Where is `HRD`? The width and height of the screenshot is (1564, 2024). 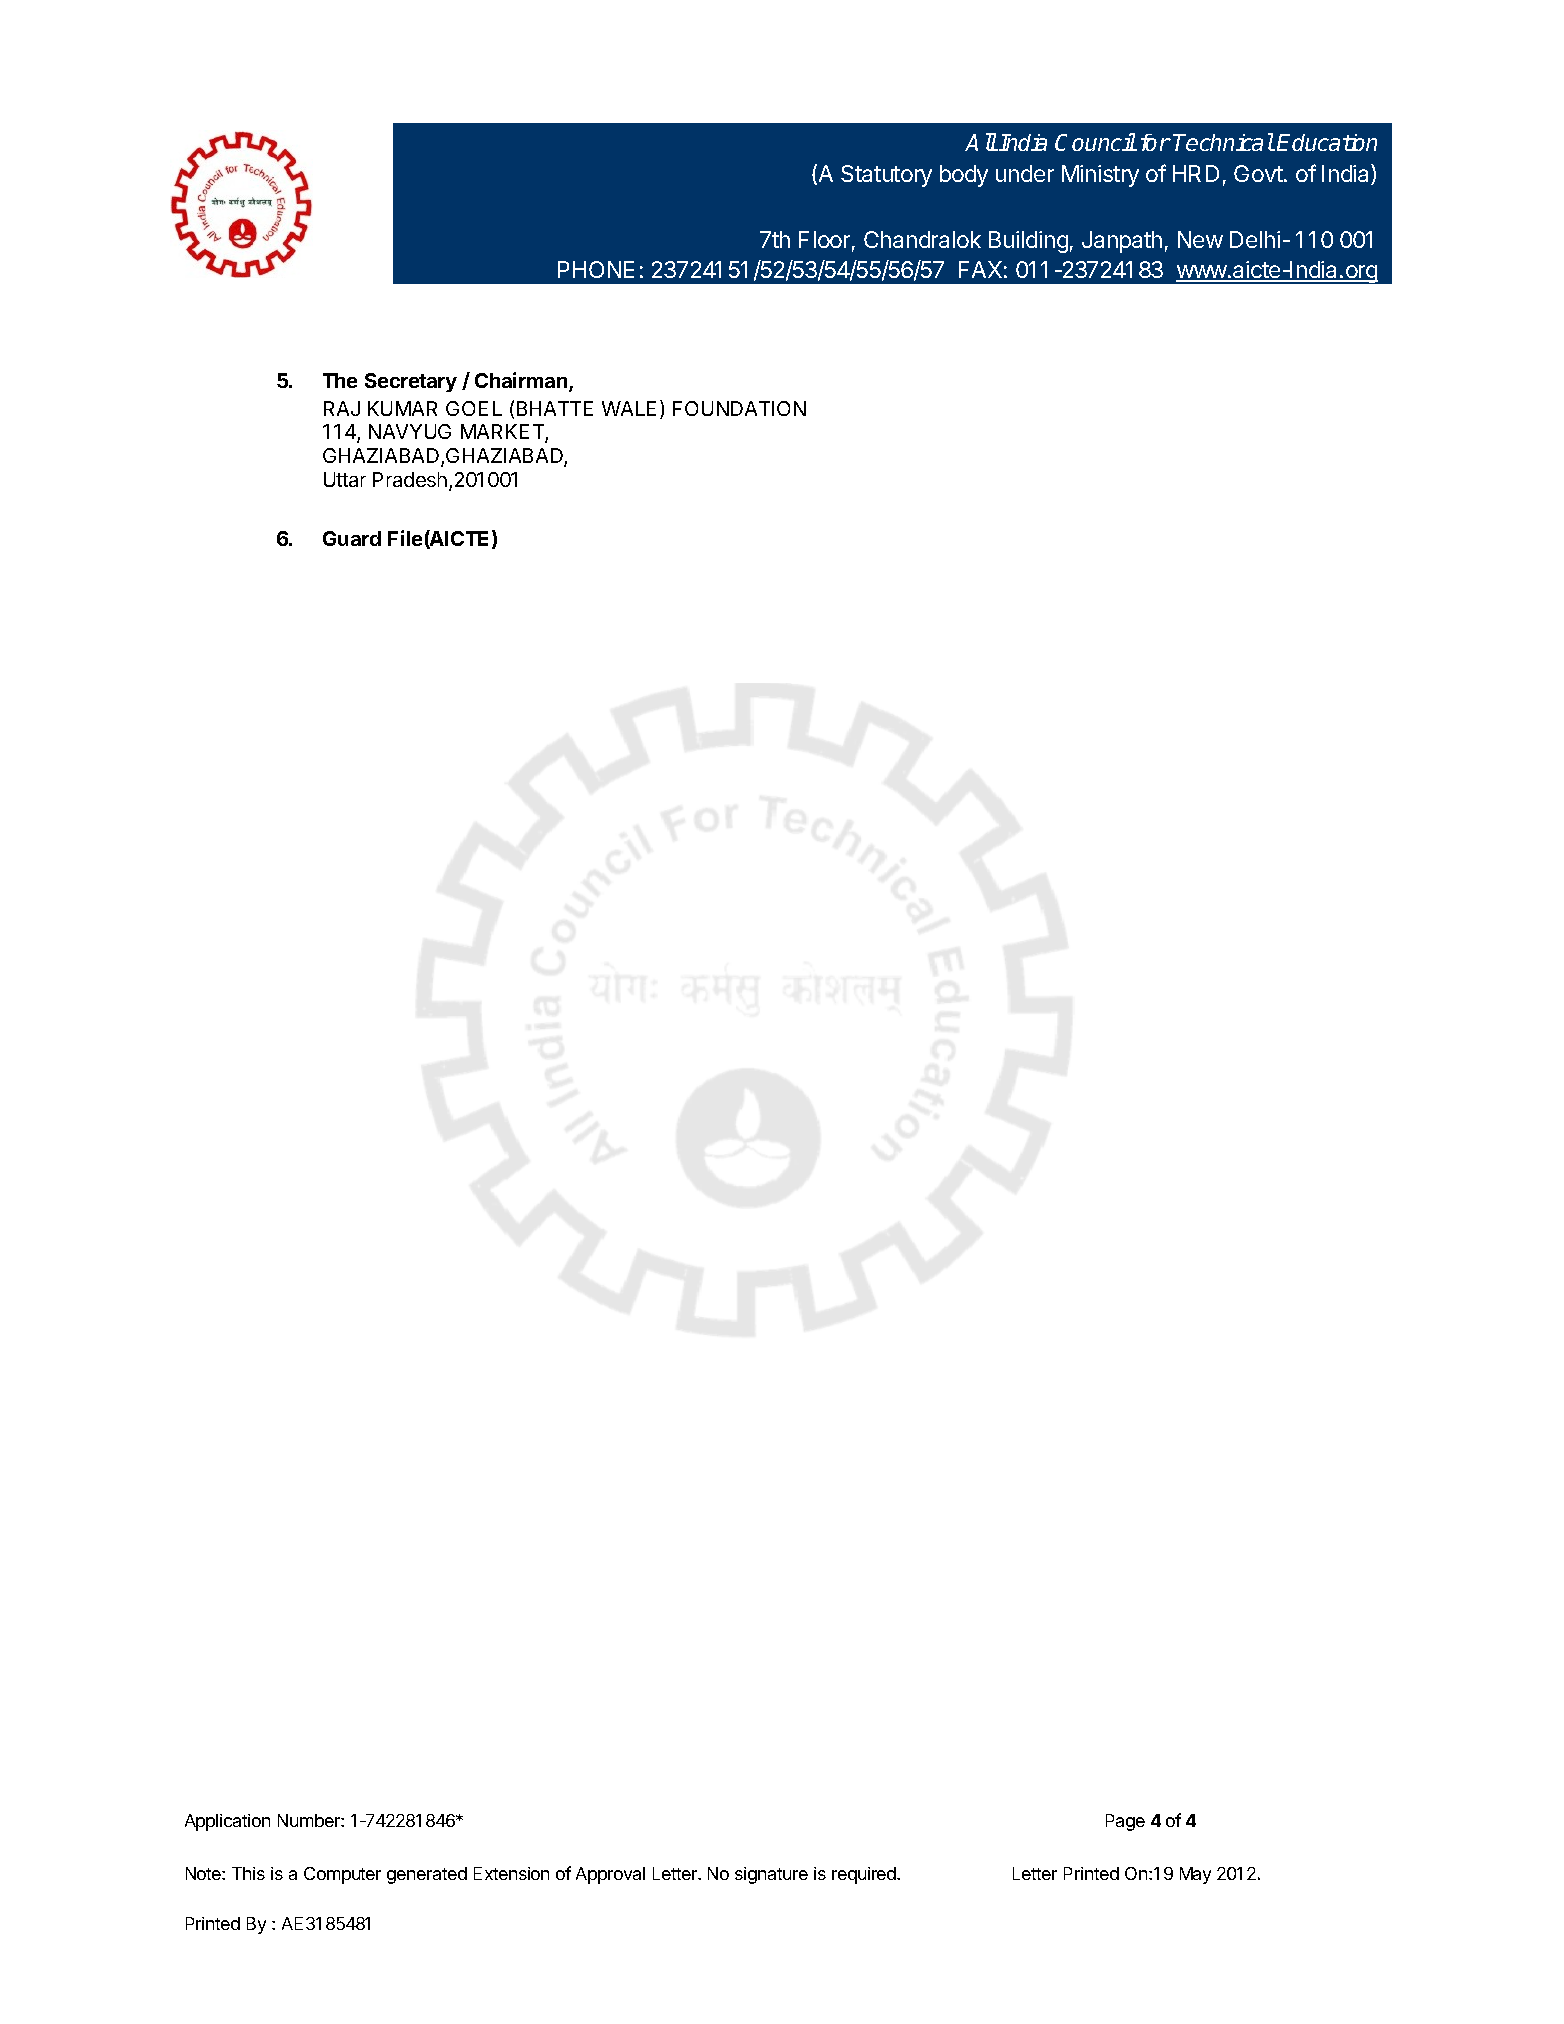 HRD is located at coordinates (1196, 173).
